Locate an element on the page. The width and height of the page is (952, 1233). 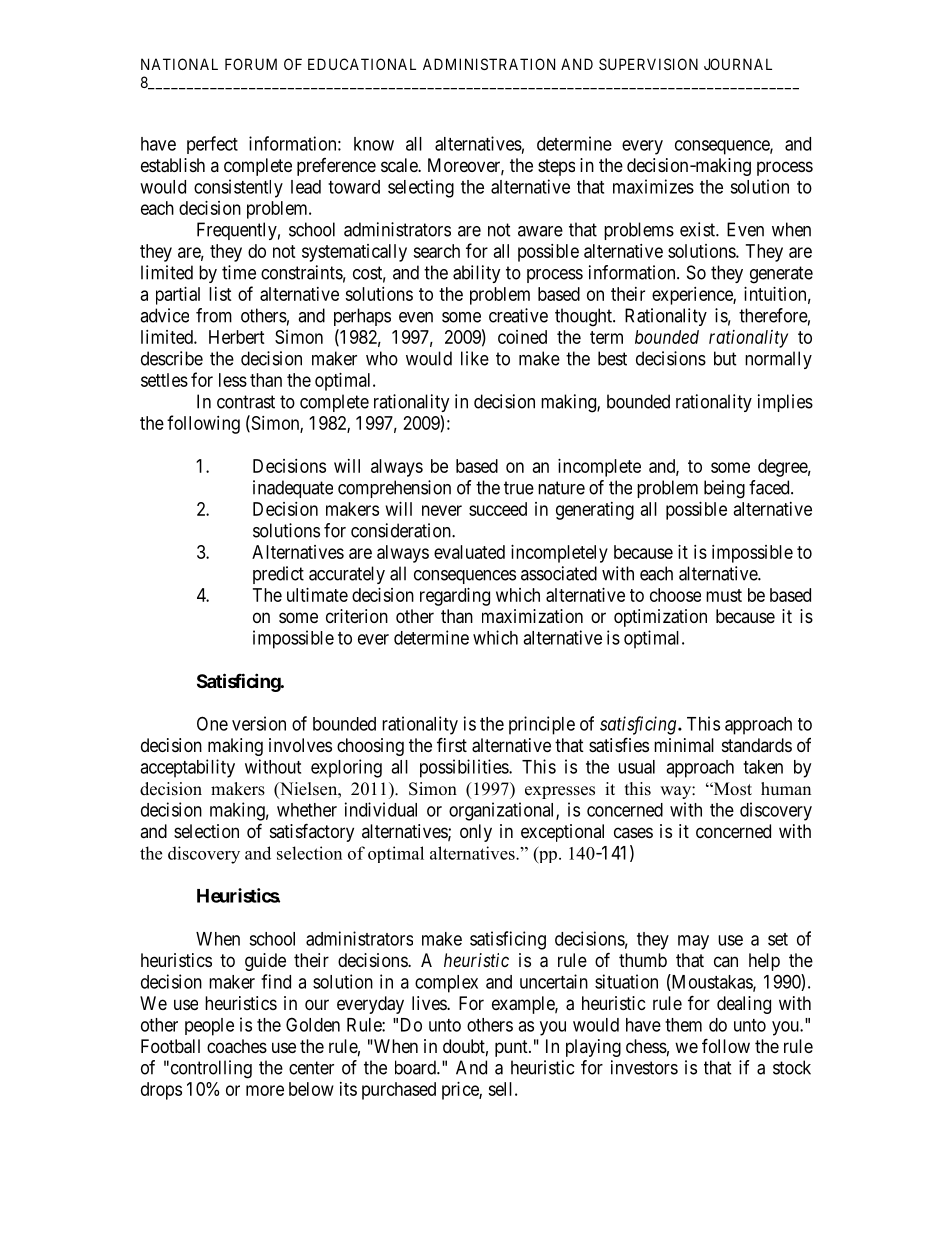
must is located at coordinates (724, 595).
